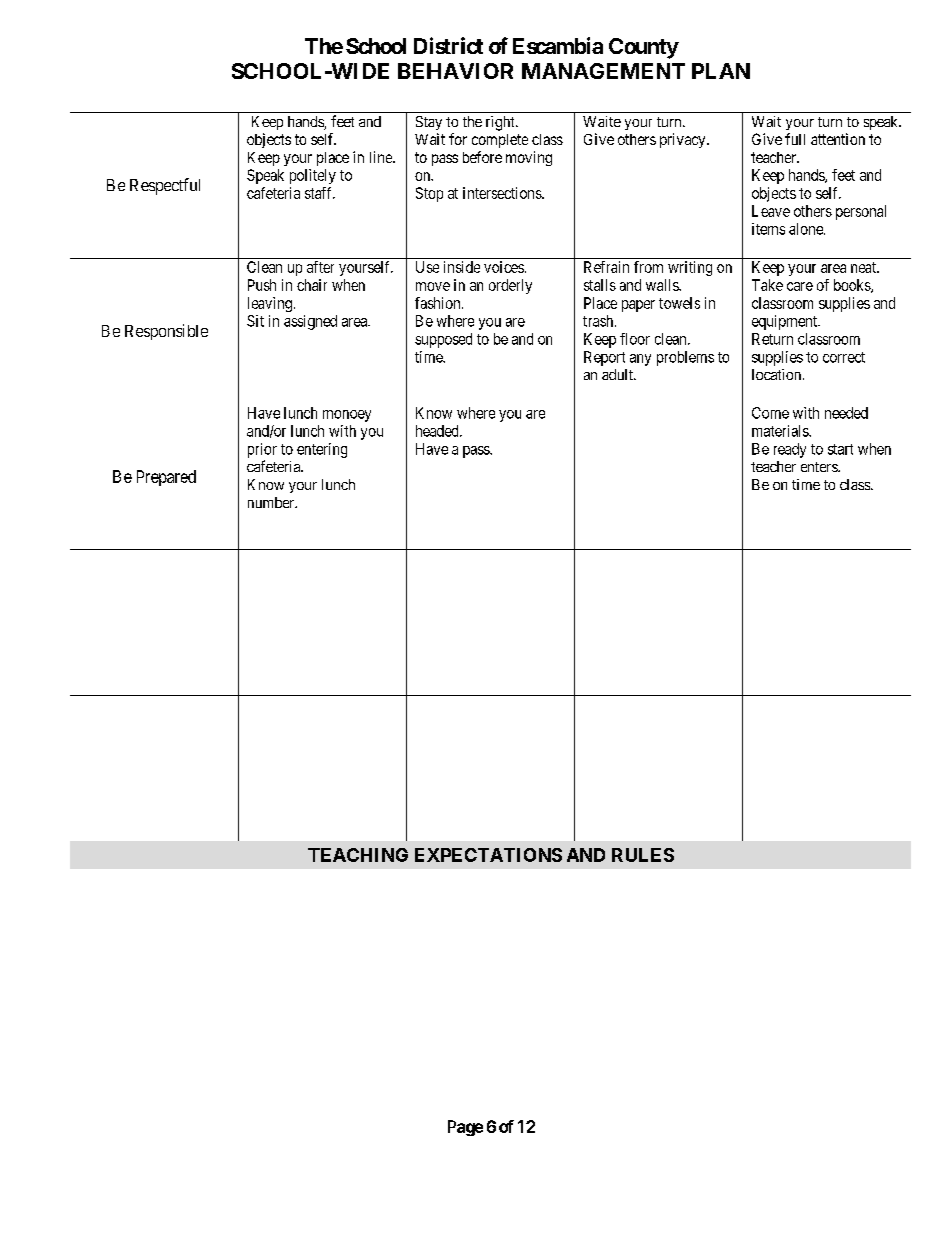  What do you see at coordinates (455, 71) in the screenshot?
I see `BEHAVIOR` at bounding box center [455, 71].
